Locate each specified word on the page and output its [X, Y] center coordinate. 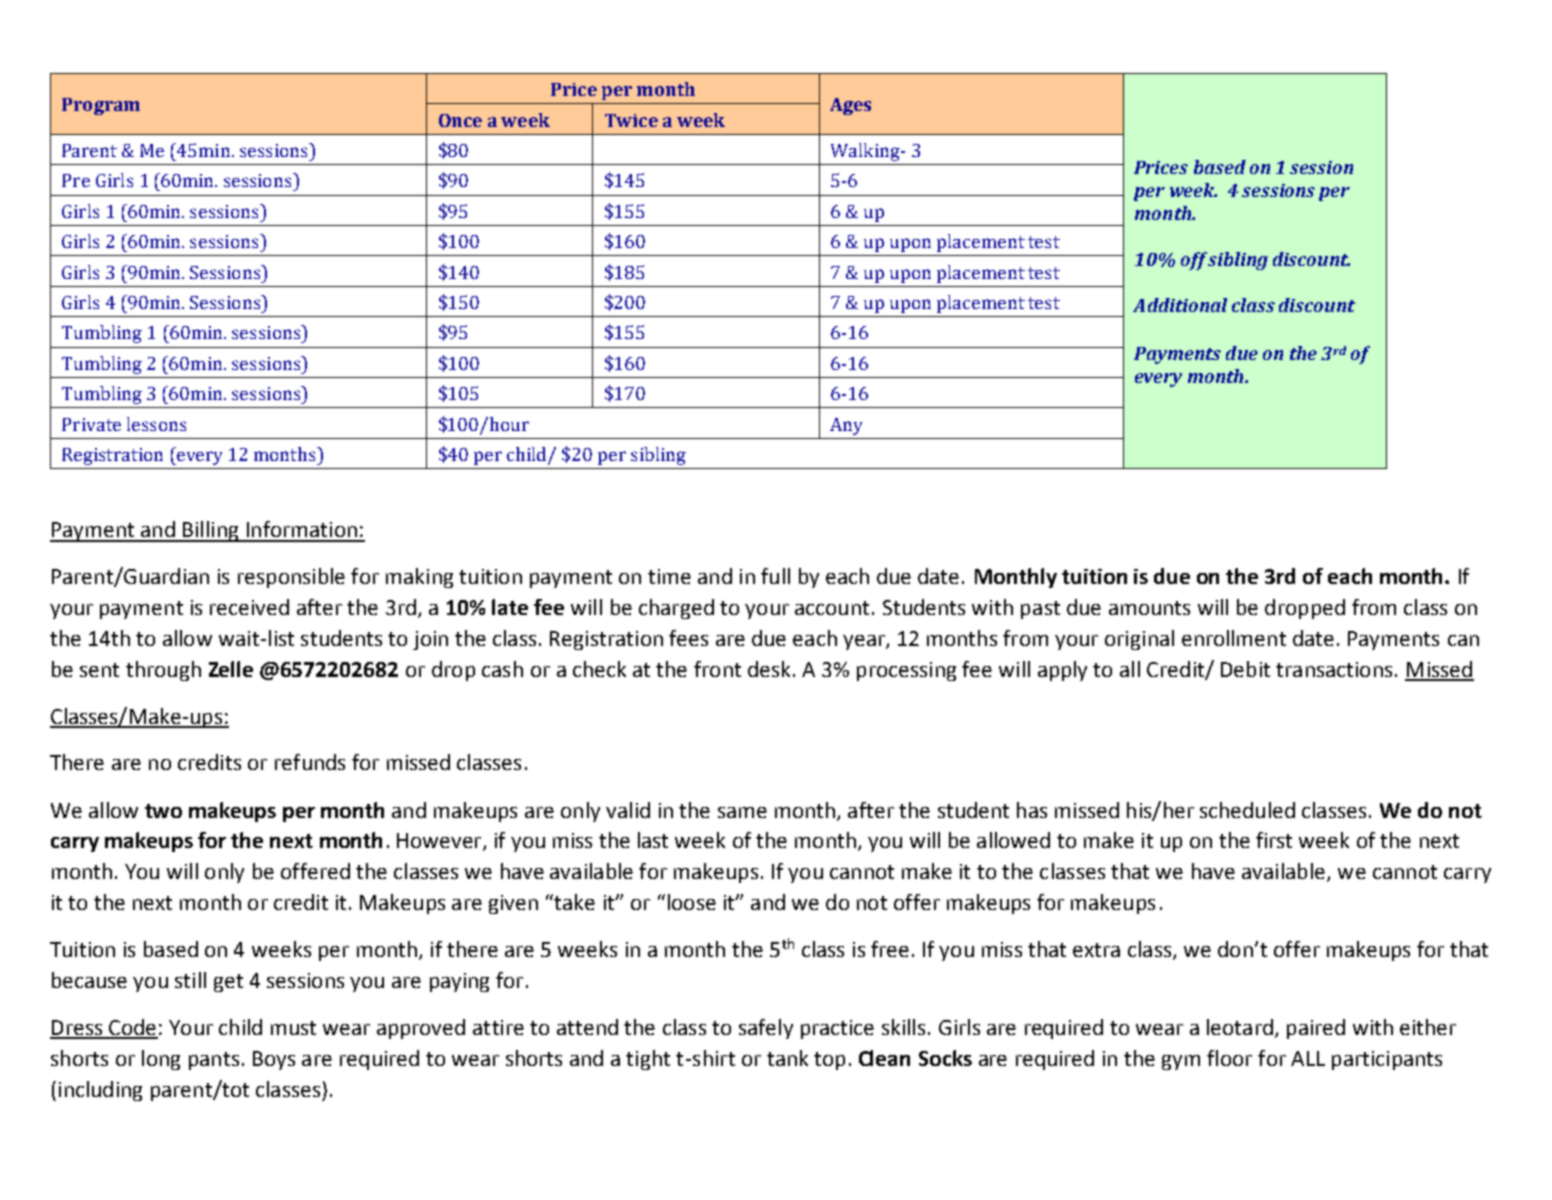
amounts [1149, 608]
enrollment [1234, 638]
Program [101, 106]
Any [846, 426]
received [249, 607]
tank [787, 1058]
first [1274, 840]
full [775, 576]
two [163, 811]
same [742, 812]
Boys [274, 1060]
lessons [156, 424]
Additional [1180, 305]
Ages [850, 106]
